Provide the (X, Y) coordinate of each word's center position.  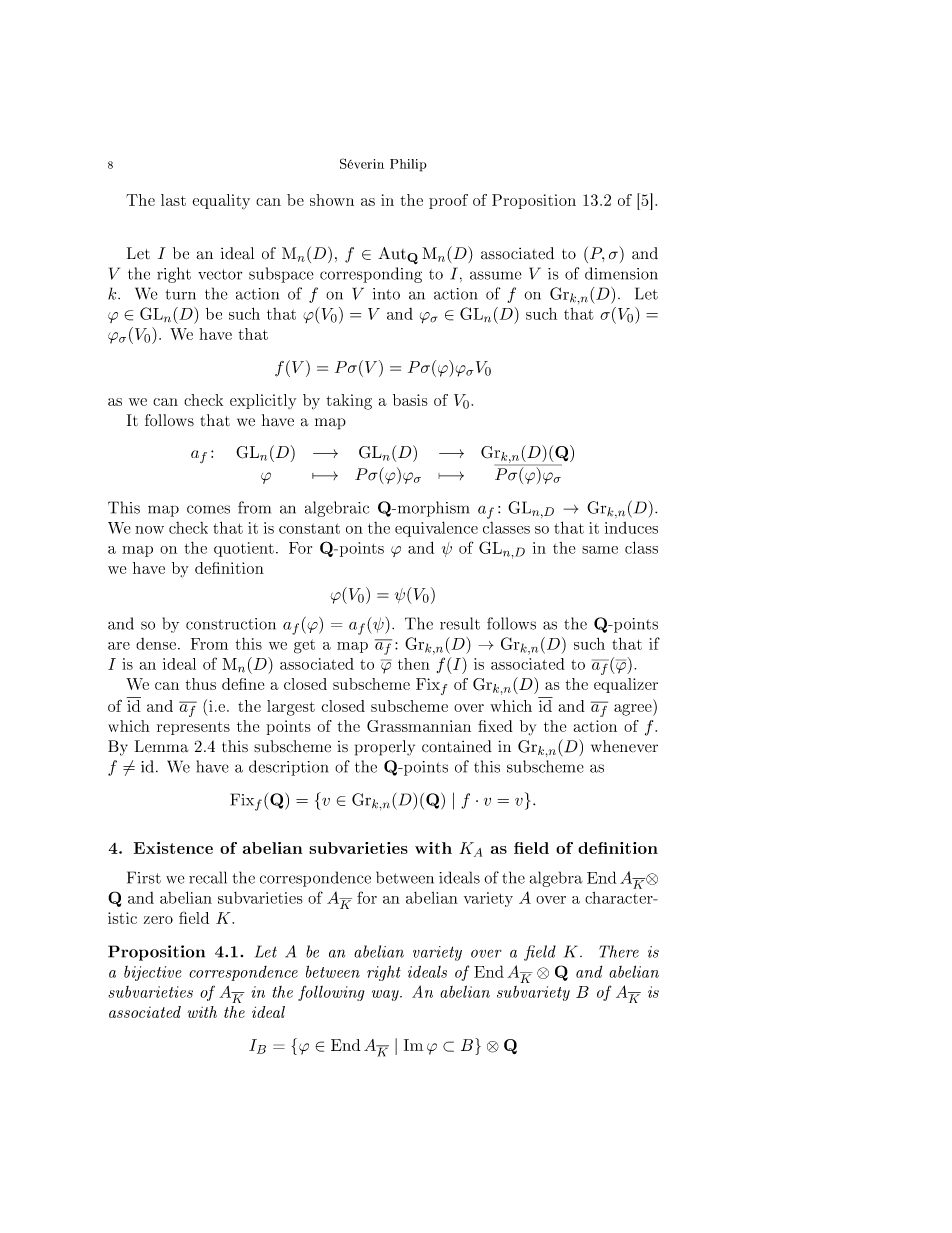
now (149, 530)
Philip (408, 165)
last (173, 200)
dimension (621, 273)
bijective (153, 973)
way (386, 995)
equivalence (436, 529)
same (600, 550)
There (619, 951)
